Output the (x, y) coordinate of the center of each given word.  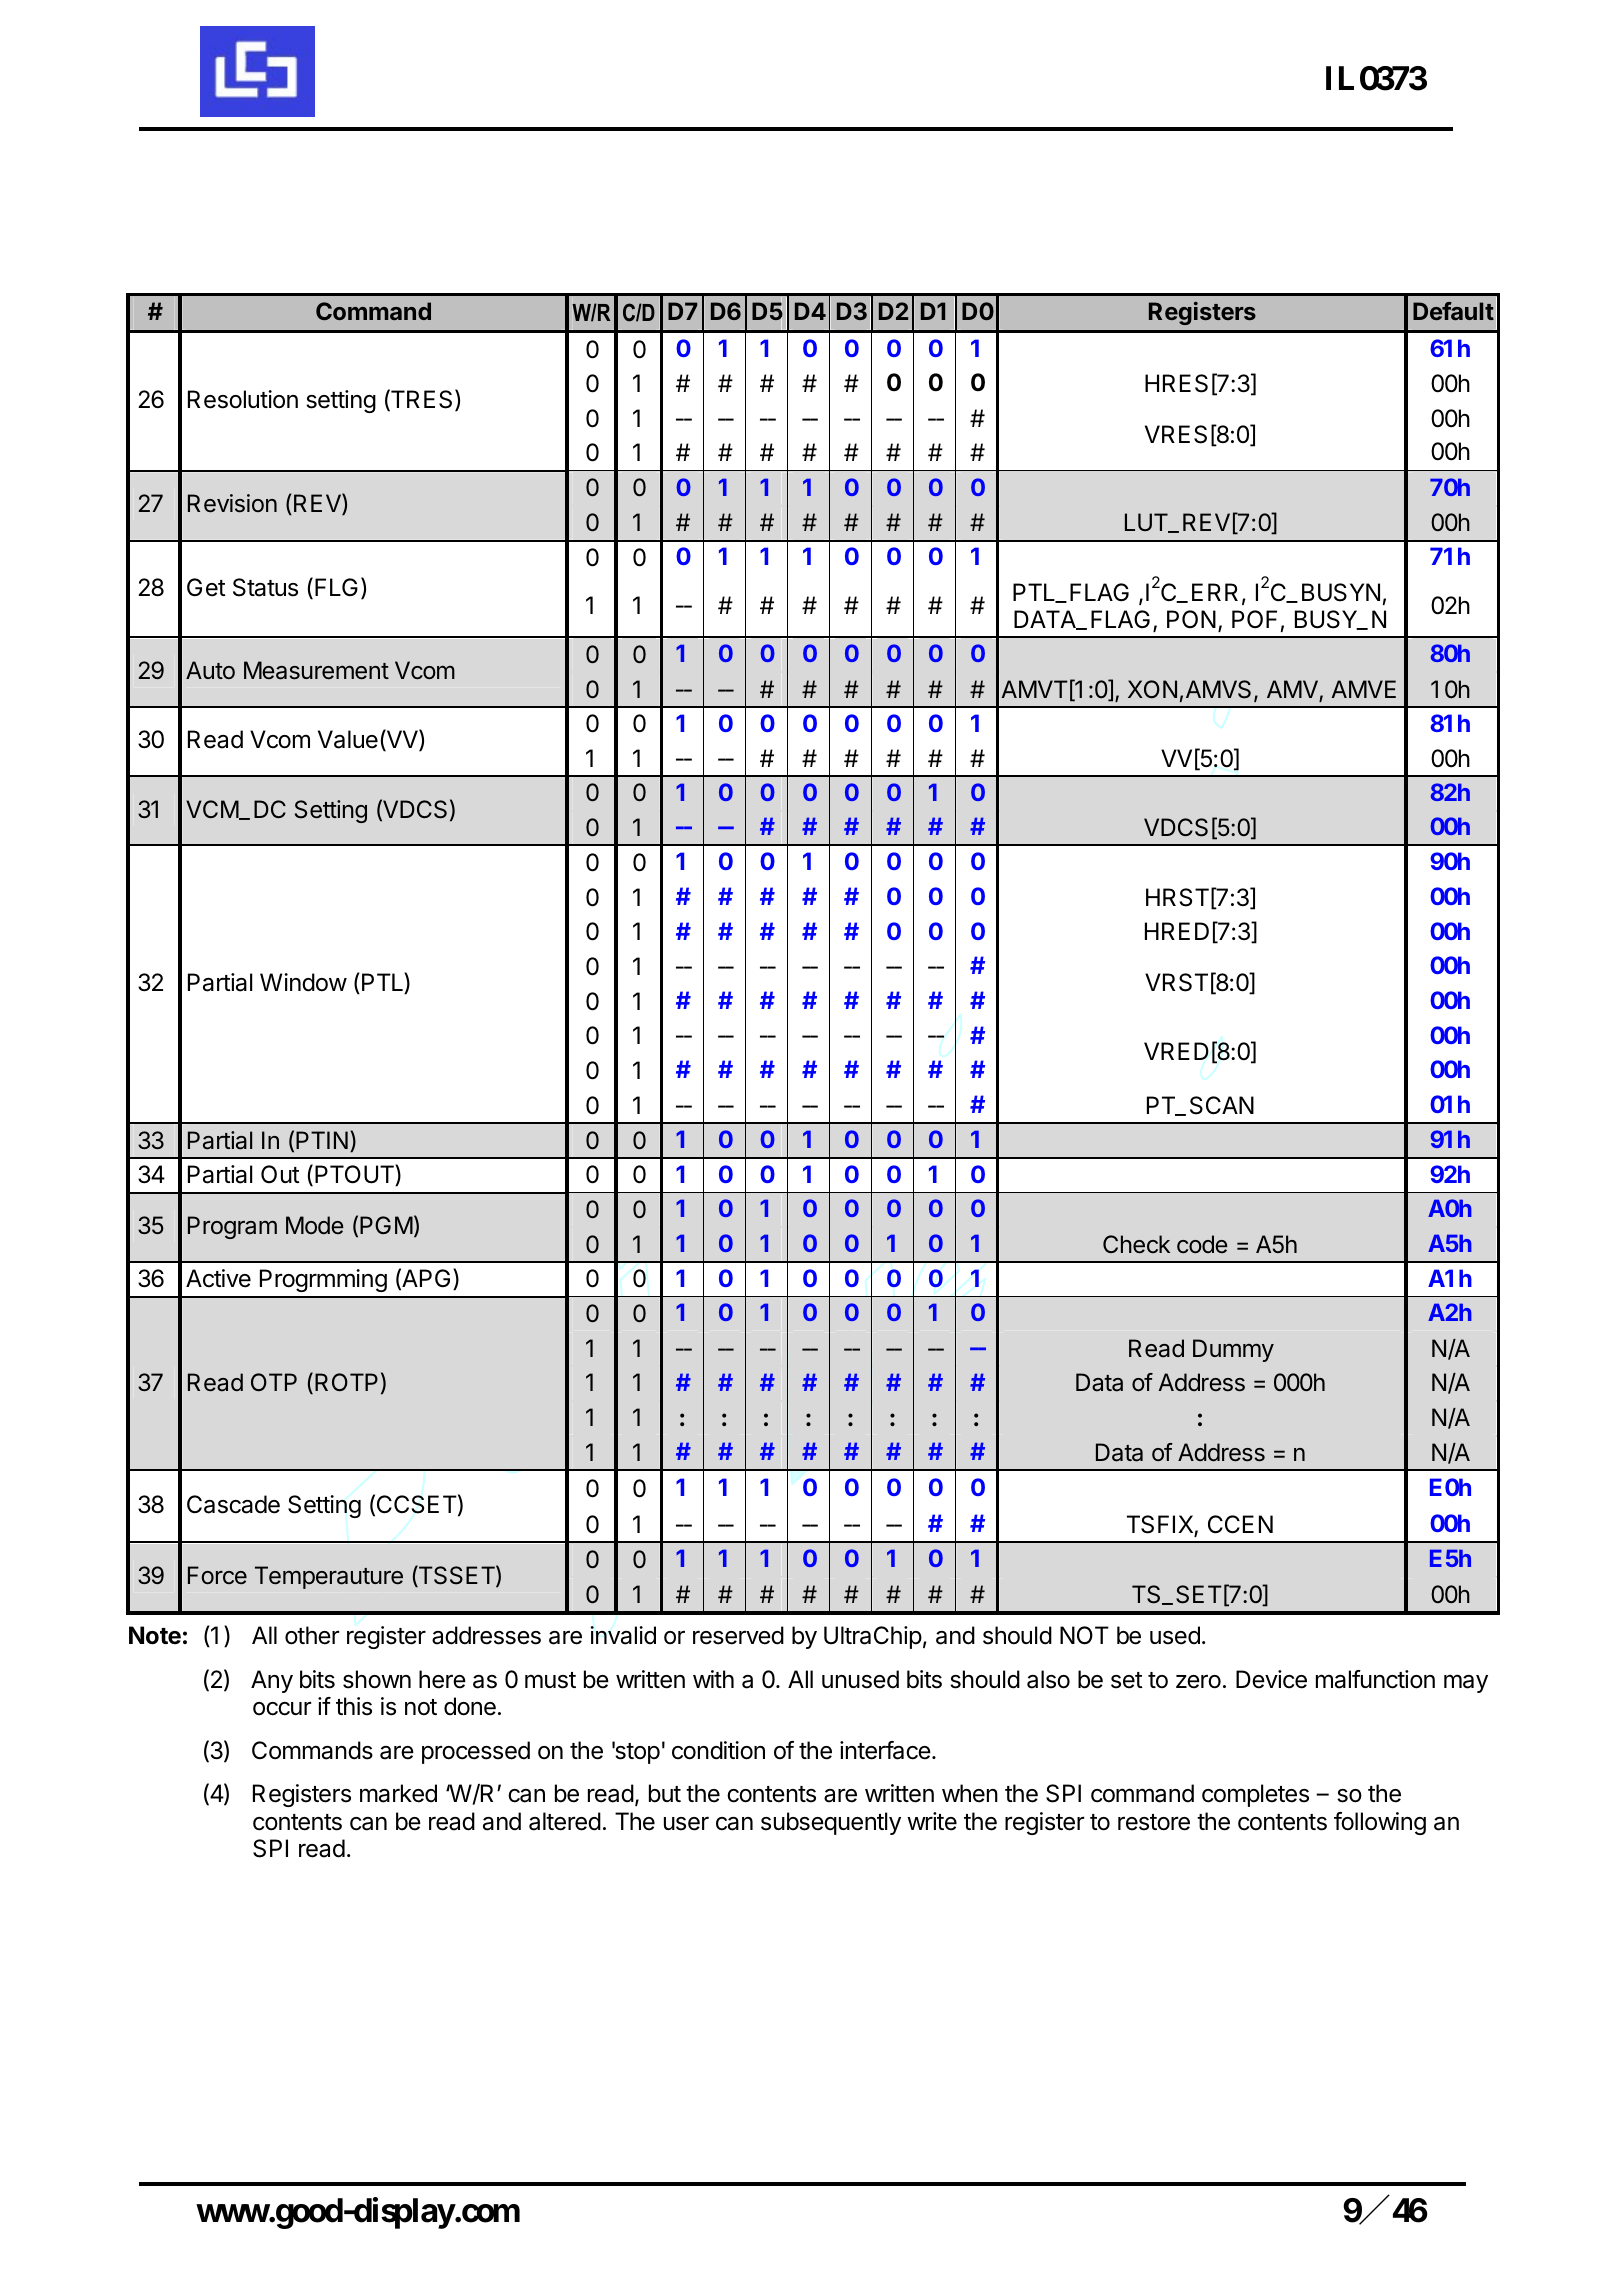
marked (398, 1793)
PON (1191, 619)
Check (1136, 1244)
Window (303, 982)
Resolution (243, 399)
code (1202, 1244)
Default (1453, 311)
